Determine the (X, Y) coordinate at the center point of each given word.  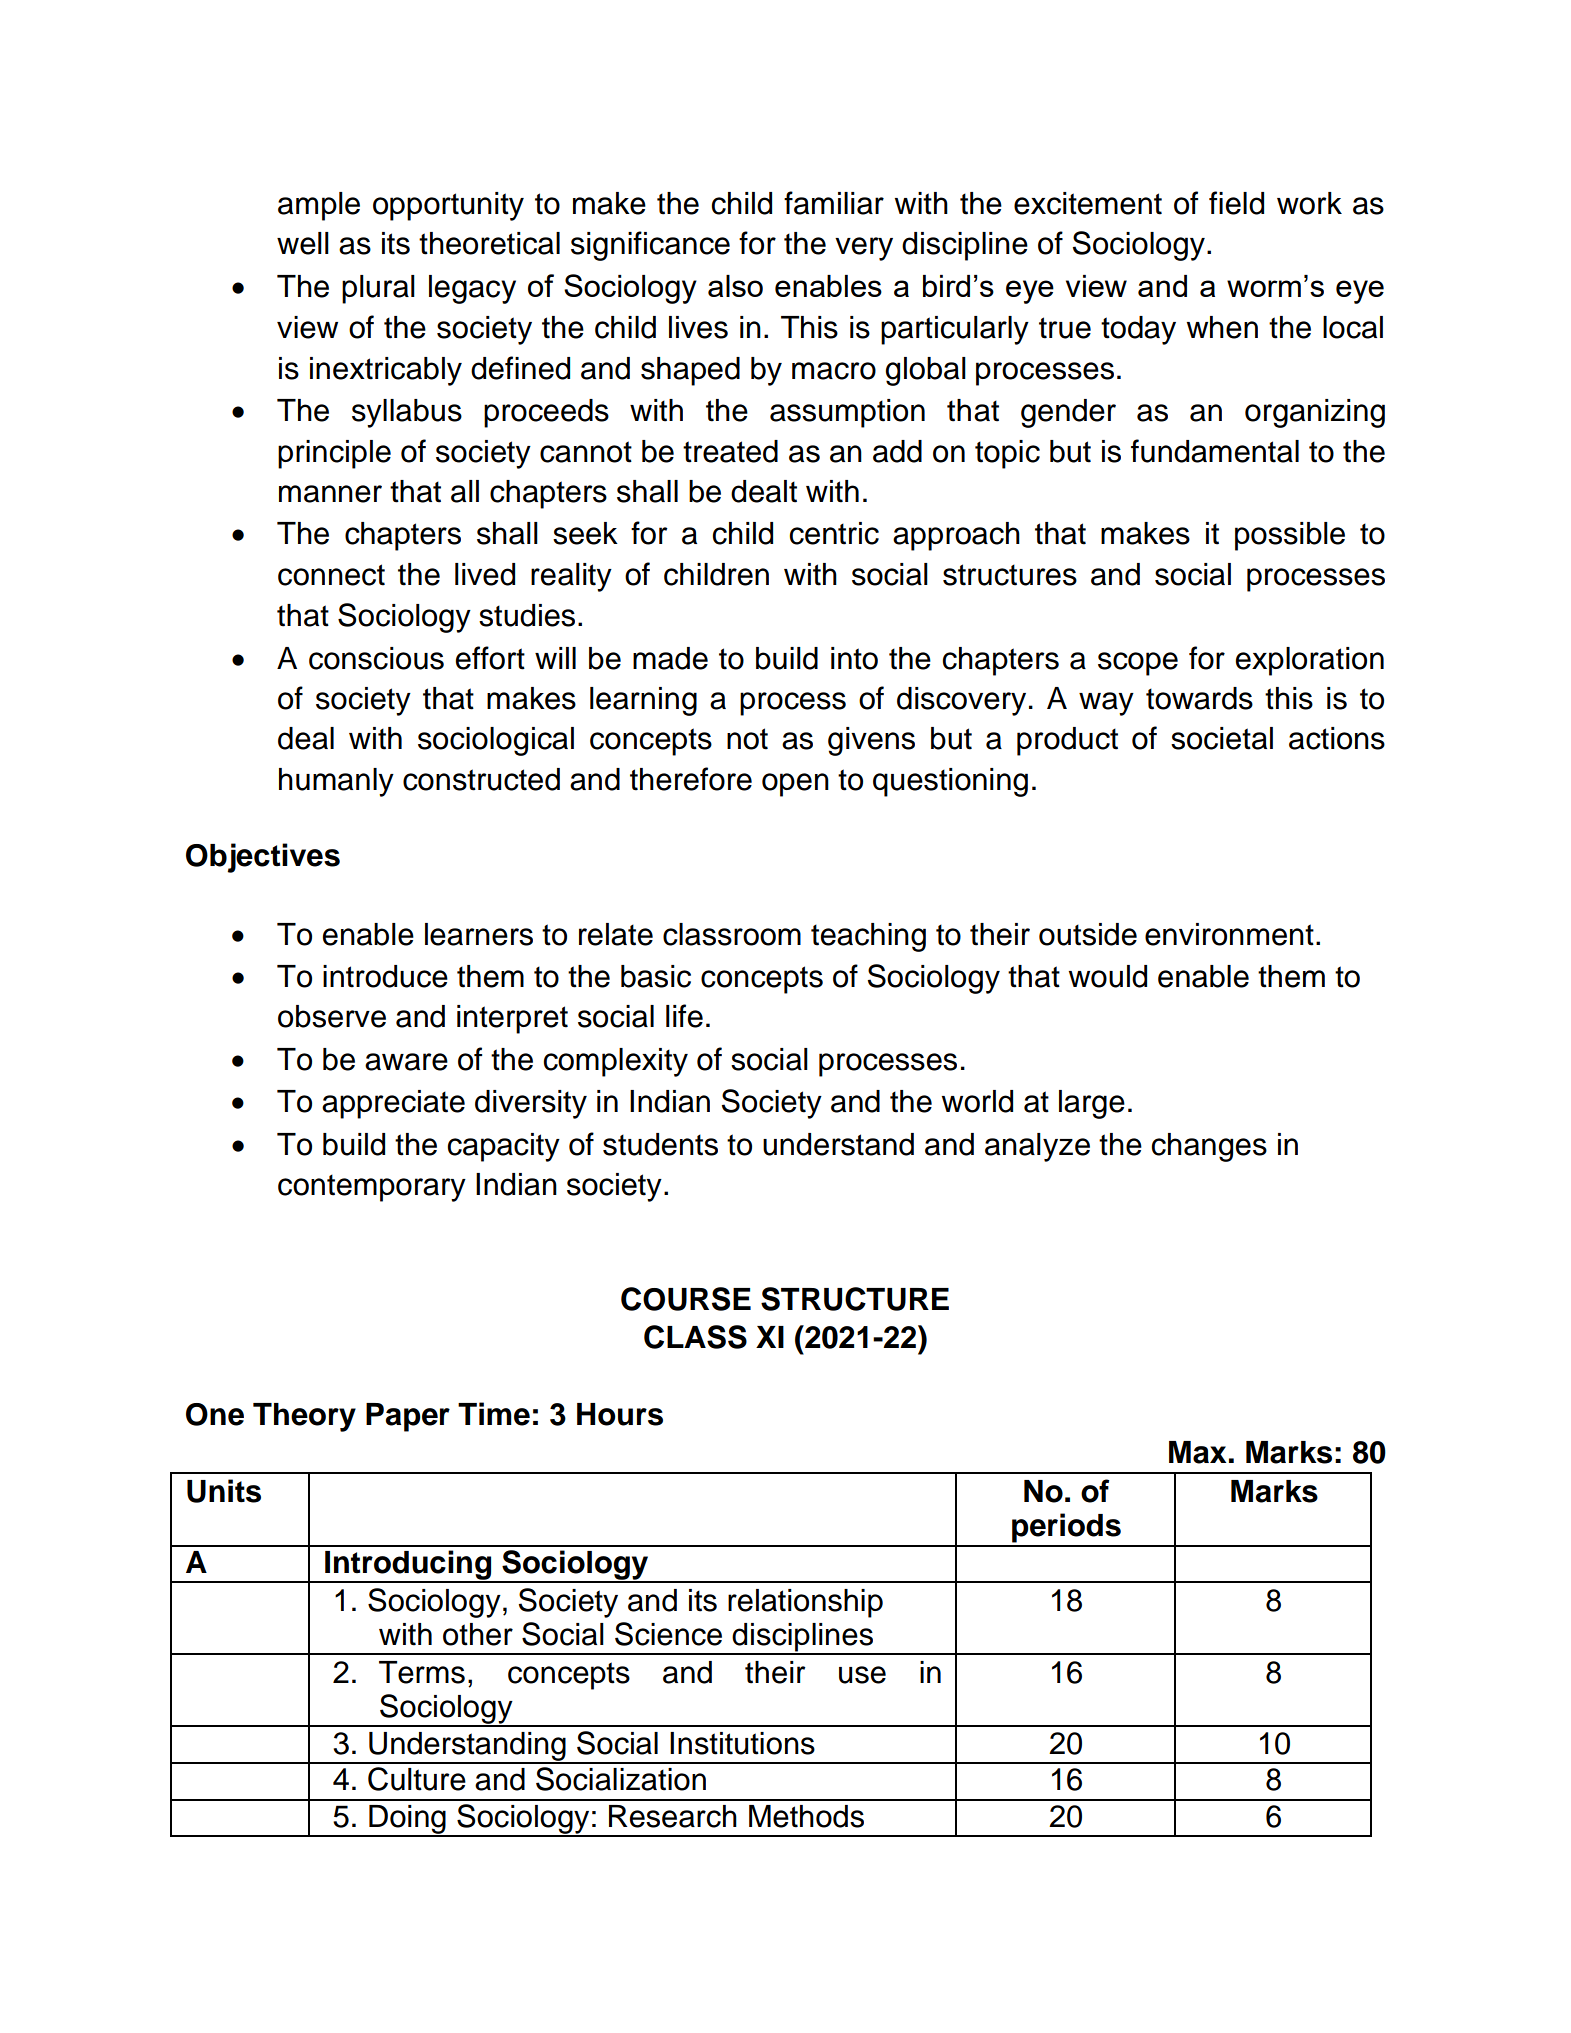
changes (1209, 1147)
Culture (417, 1779)
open (795, 785)
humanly (336, 782)
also (735, 286)
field (1236, 203)
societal (1222, 738)
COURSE (686, 1299)
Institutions (742, 1743)
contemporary (372, 1188)
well (303, 243)
